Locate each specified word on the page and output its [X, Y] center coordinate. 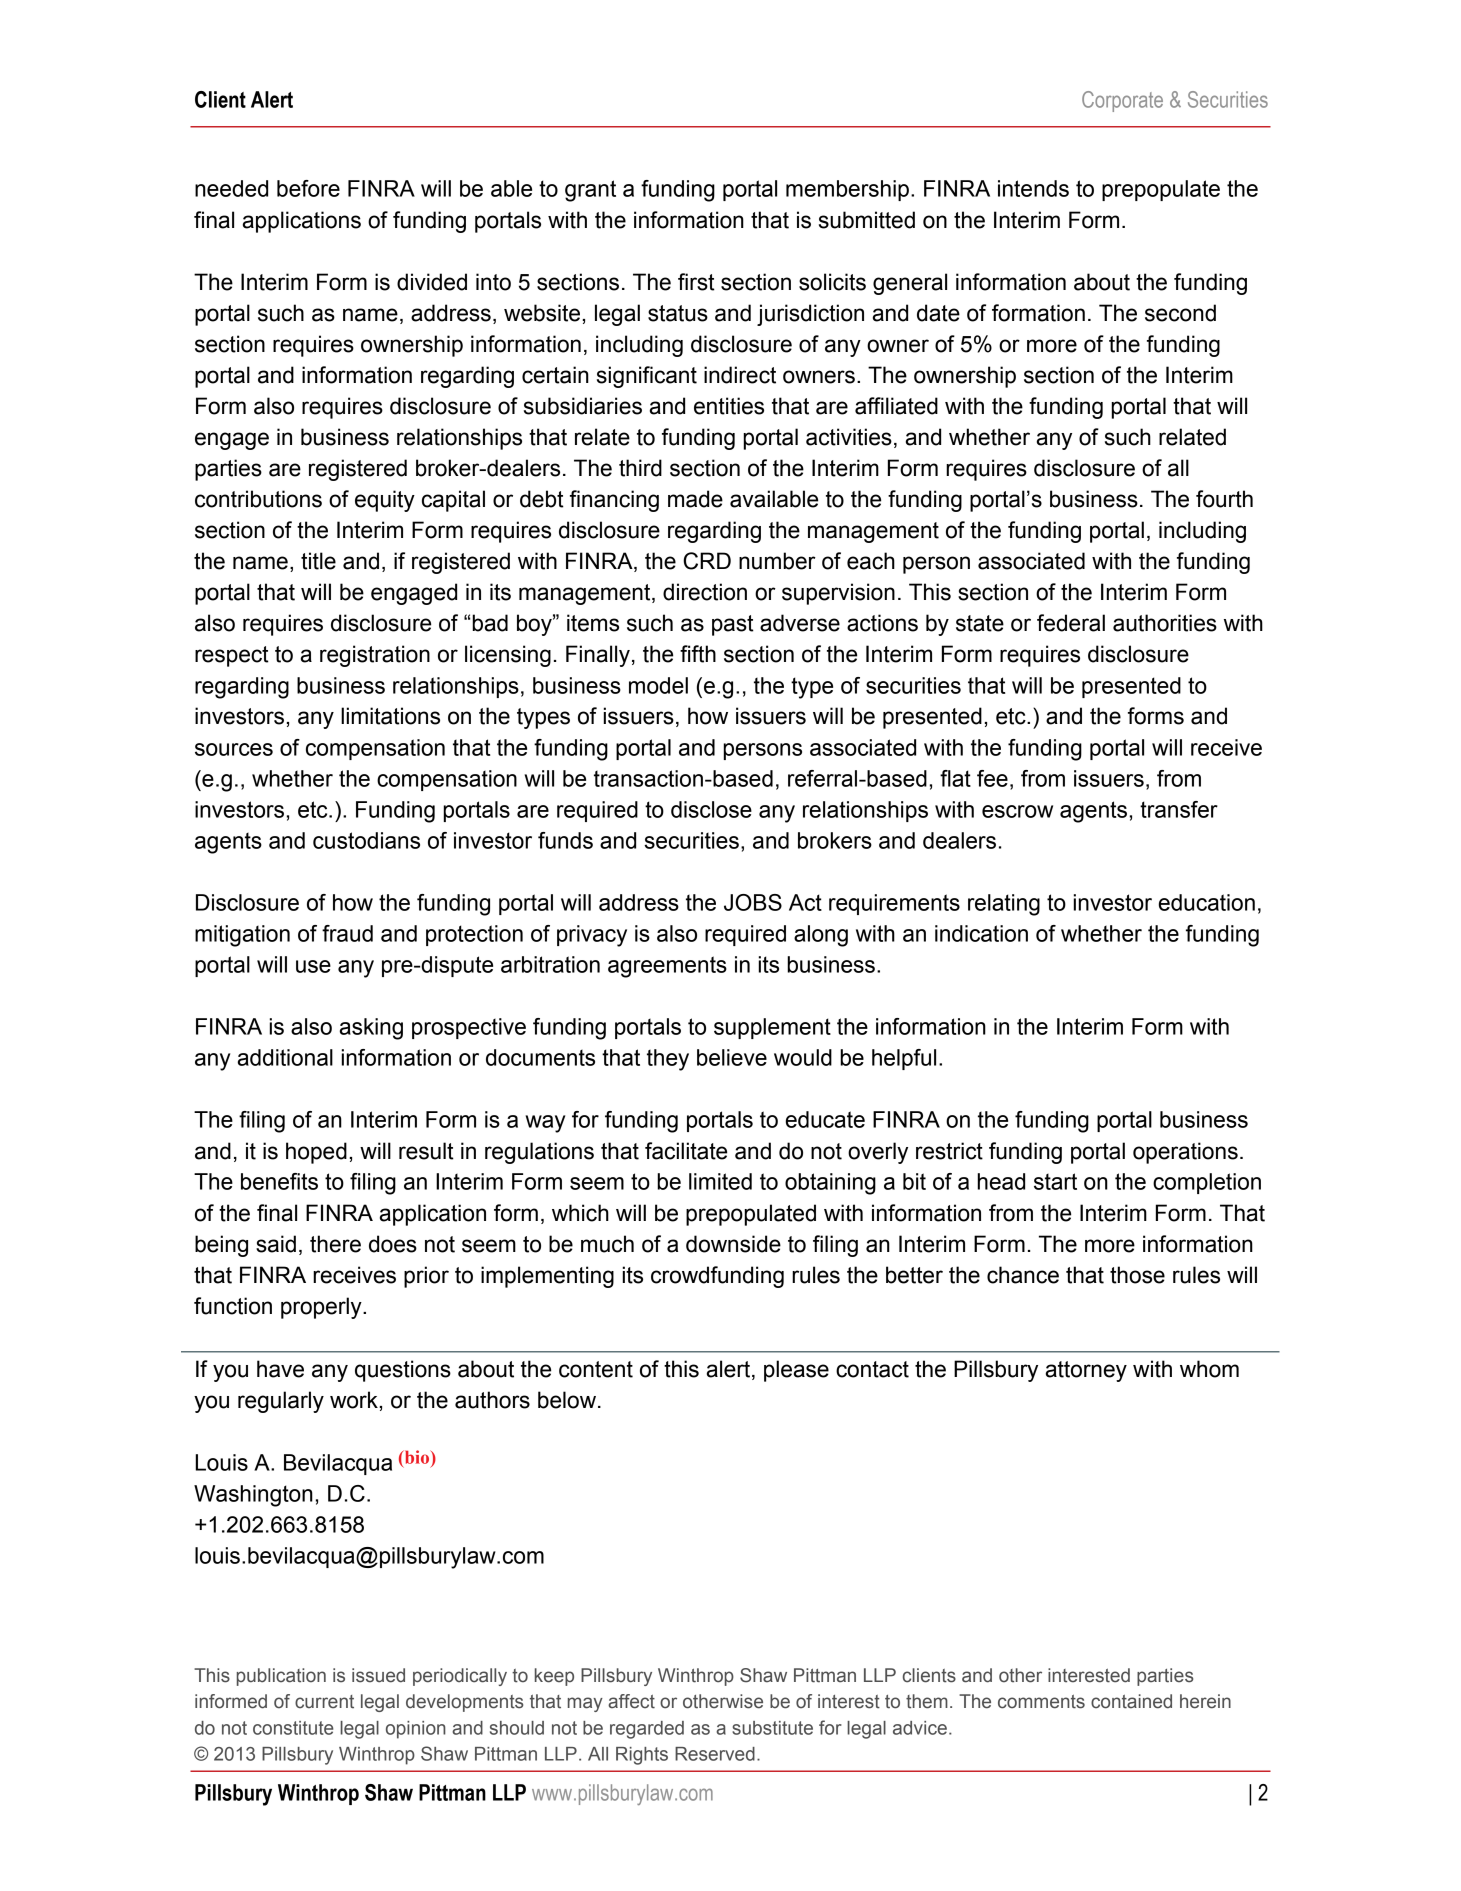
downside [733, 1244]
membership [847, 190]
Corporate [1122, 101]
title [318, 561]
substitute [772, 1728]
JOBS [753, 902]
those [1137, 1275]
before [308, 188]
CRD [707, 561]
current [324, 1702]
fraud [347, 933]
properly [322, 1308]
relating [1004, 905]
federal [1071, 623]
